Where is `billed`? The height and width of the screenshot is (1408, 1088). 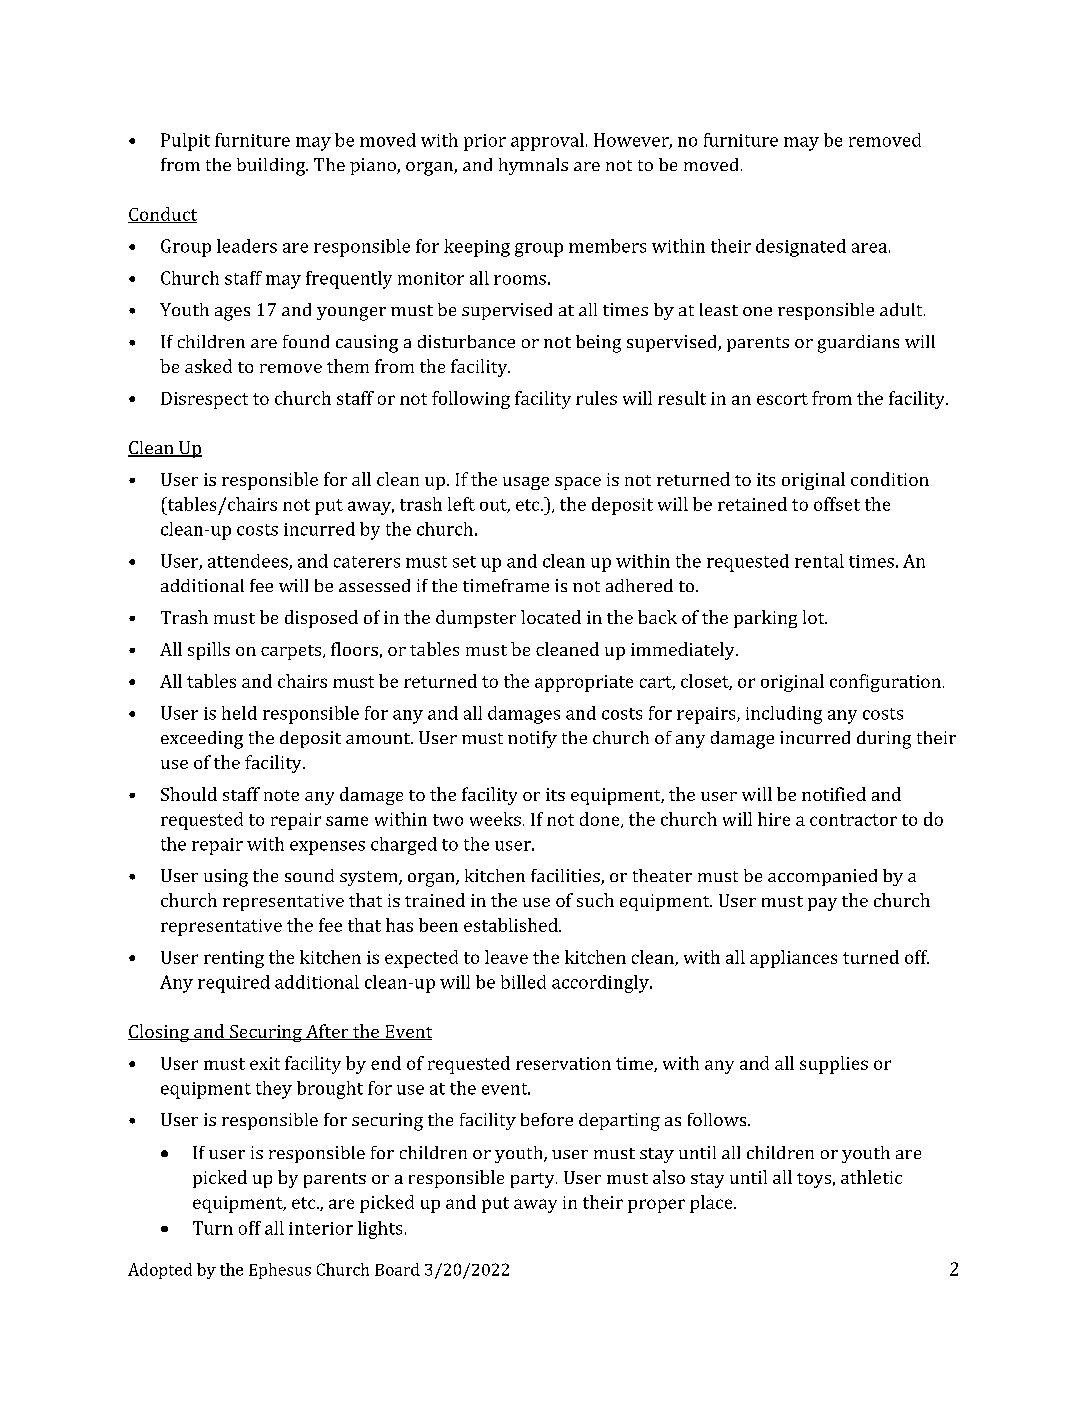
billed is located at coordinates (523, 982).
